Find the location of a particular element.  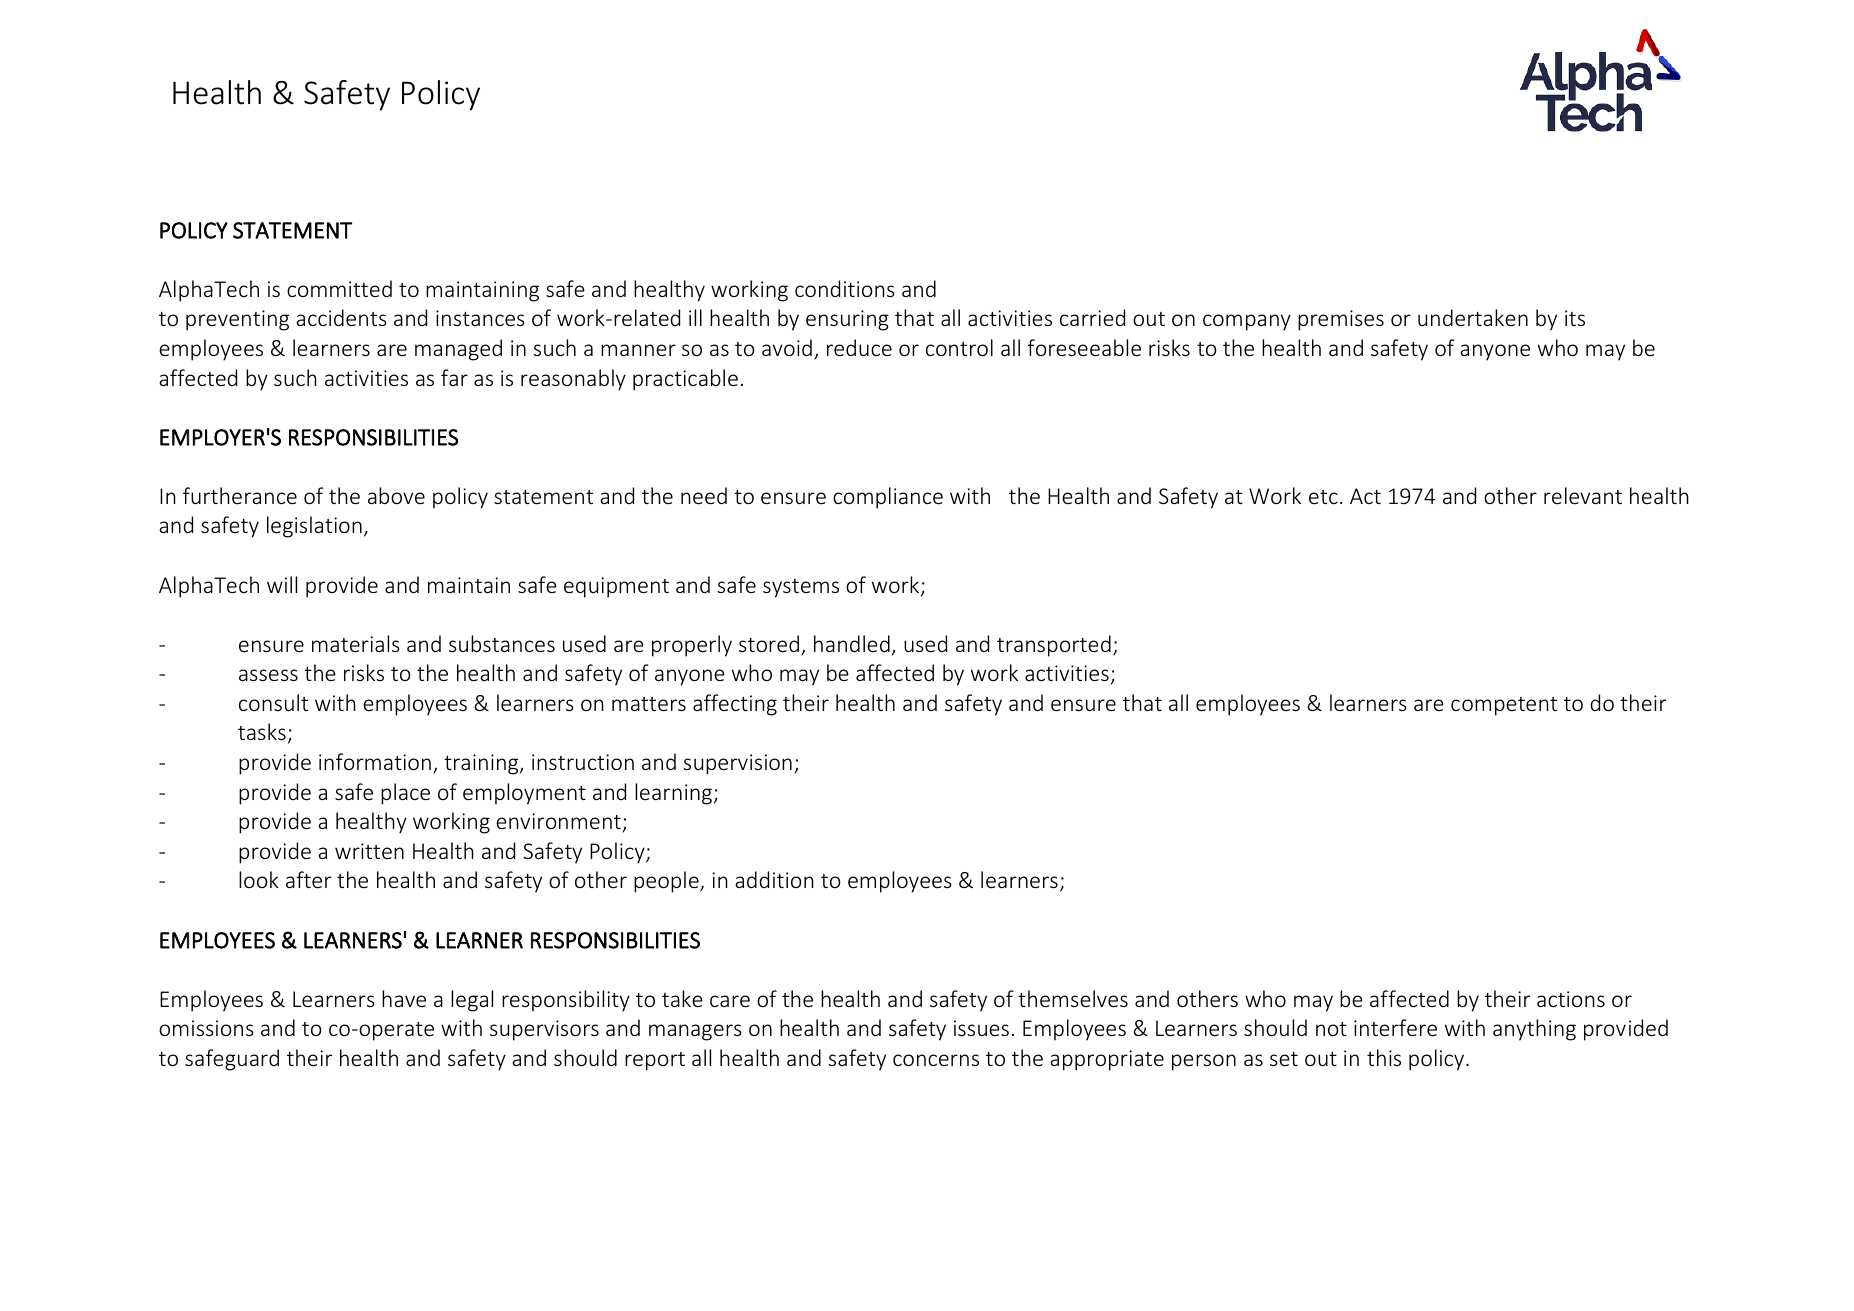

handled is located at coordinates (852, 643).
